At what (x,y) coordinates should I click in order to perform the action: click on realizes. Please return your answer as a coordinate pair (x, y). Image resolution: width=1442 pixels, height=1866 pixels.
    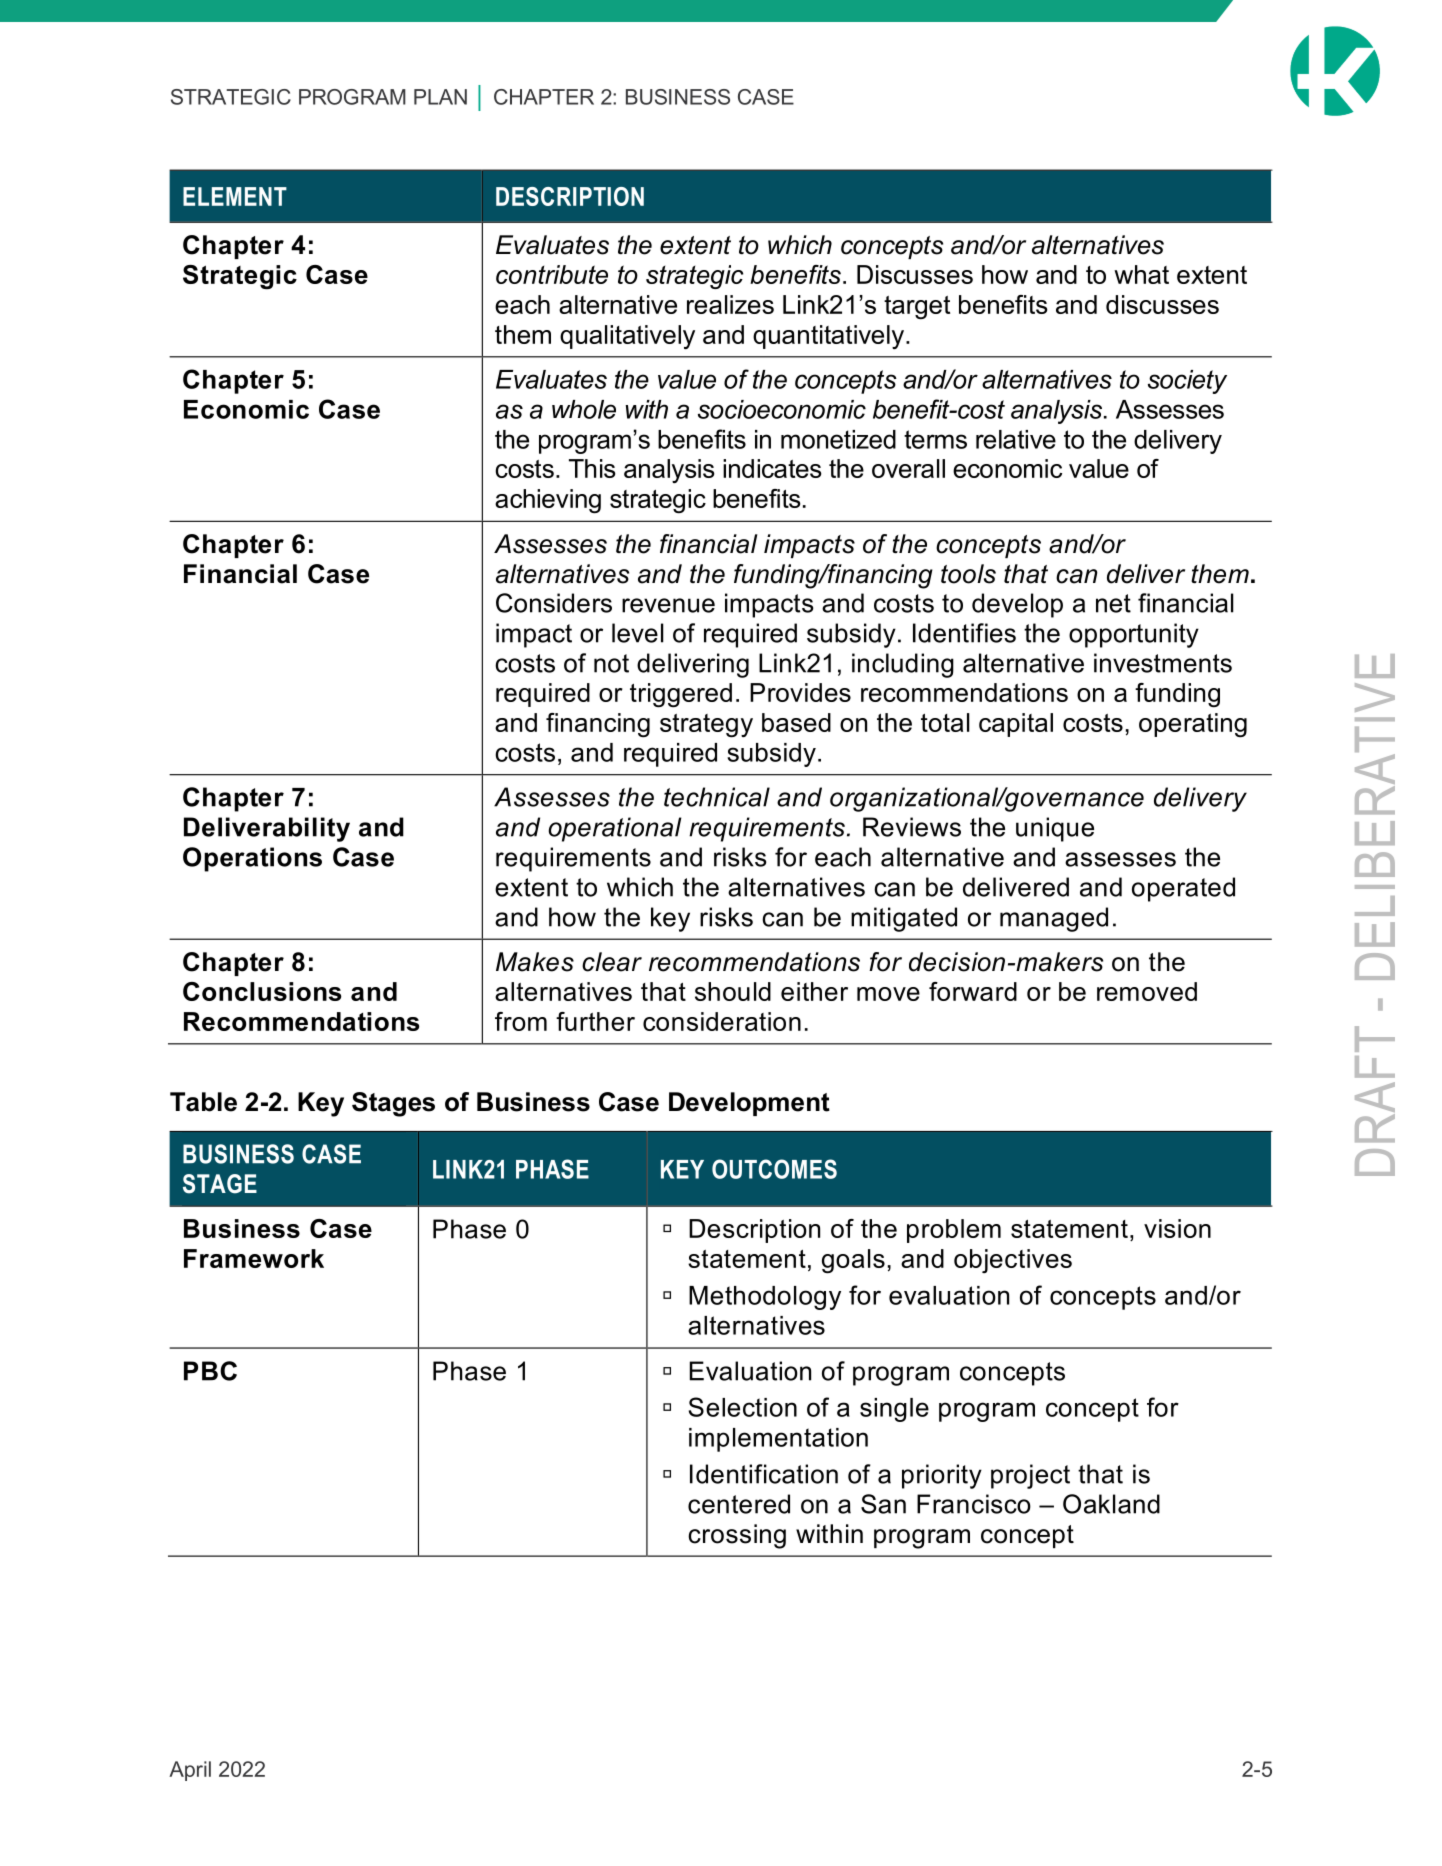
    Looking at the image, I should click on (730, 304).
